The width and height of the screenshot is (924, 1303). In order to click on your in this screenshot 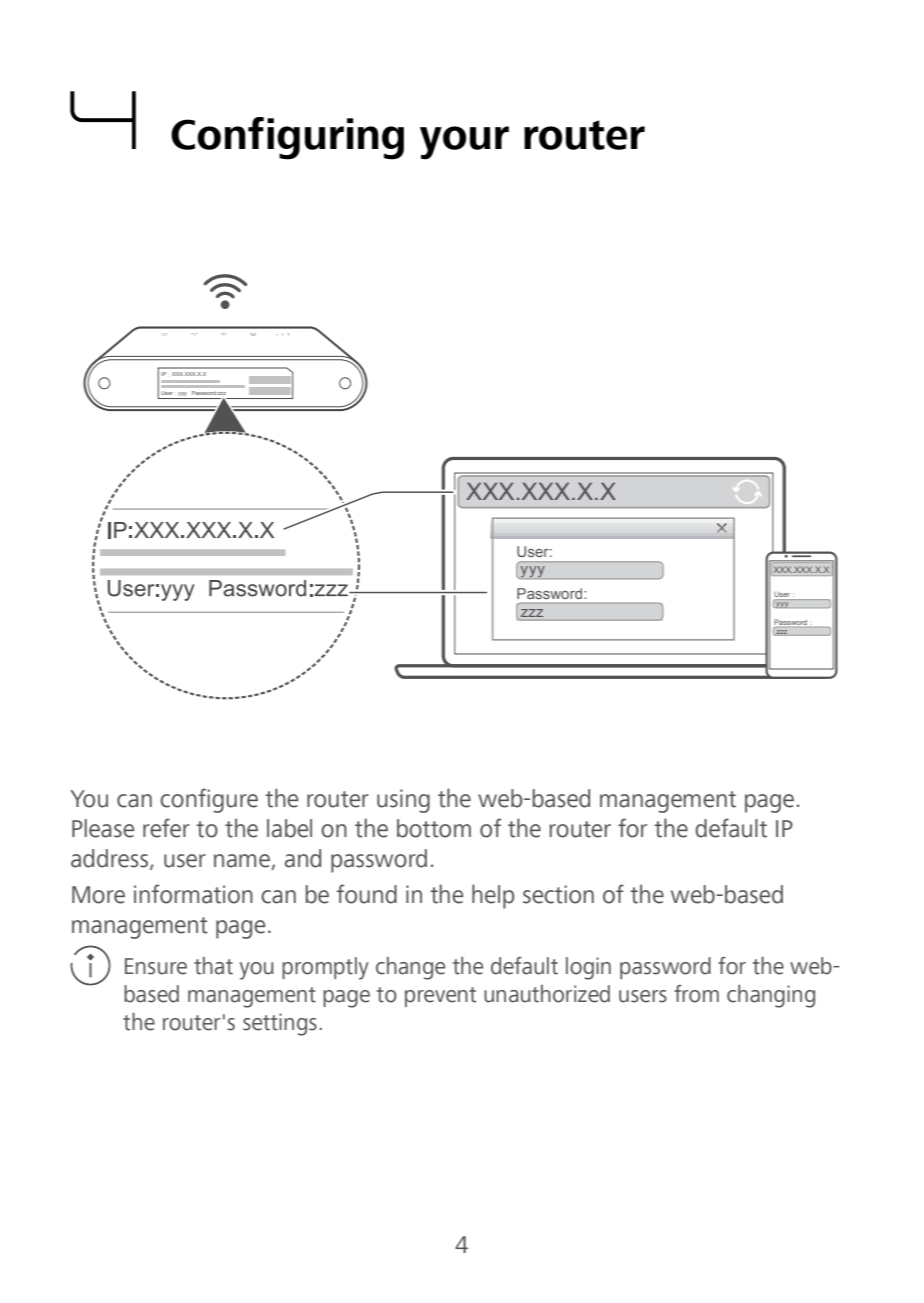, I will do `click(464, 143)`.
